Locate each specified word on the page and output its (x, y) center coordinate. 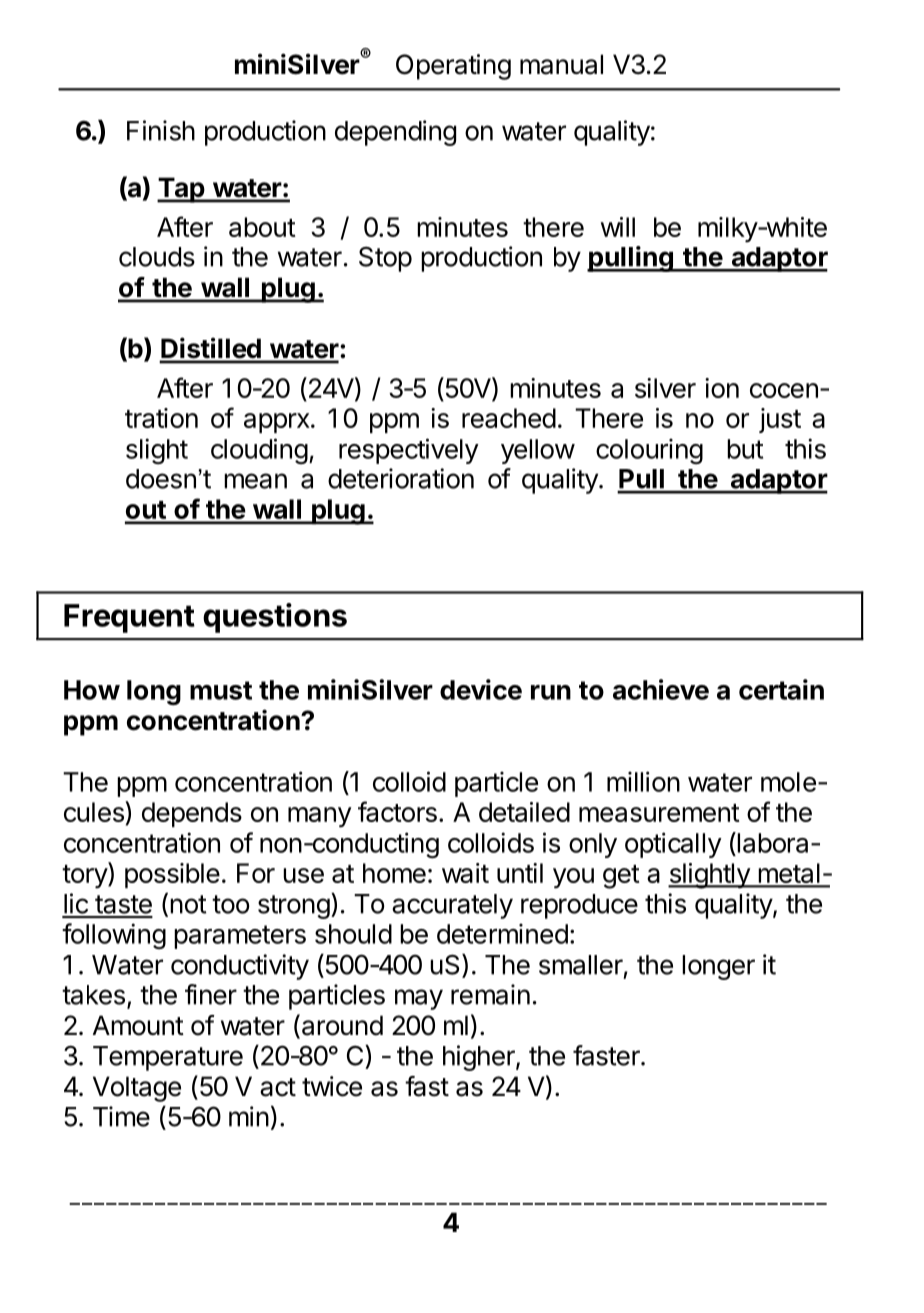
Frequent (129, 618)
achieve (661, 689)
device (481, 689)
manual (561, 64)
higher (480, 1058)
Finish (161, 130)
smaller (581, 965)
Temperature (168, 1058)
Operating (453, 67)
